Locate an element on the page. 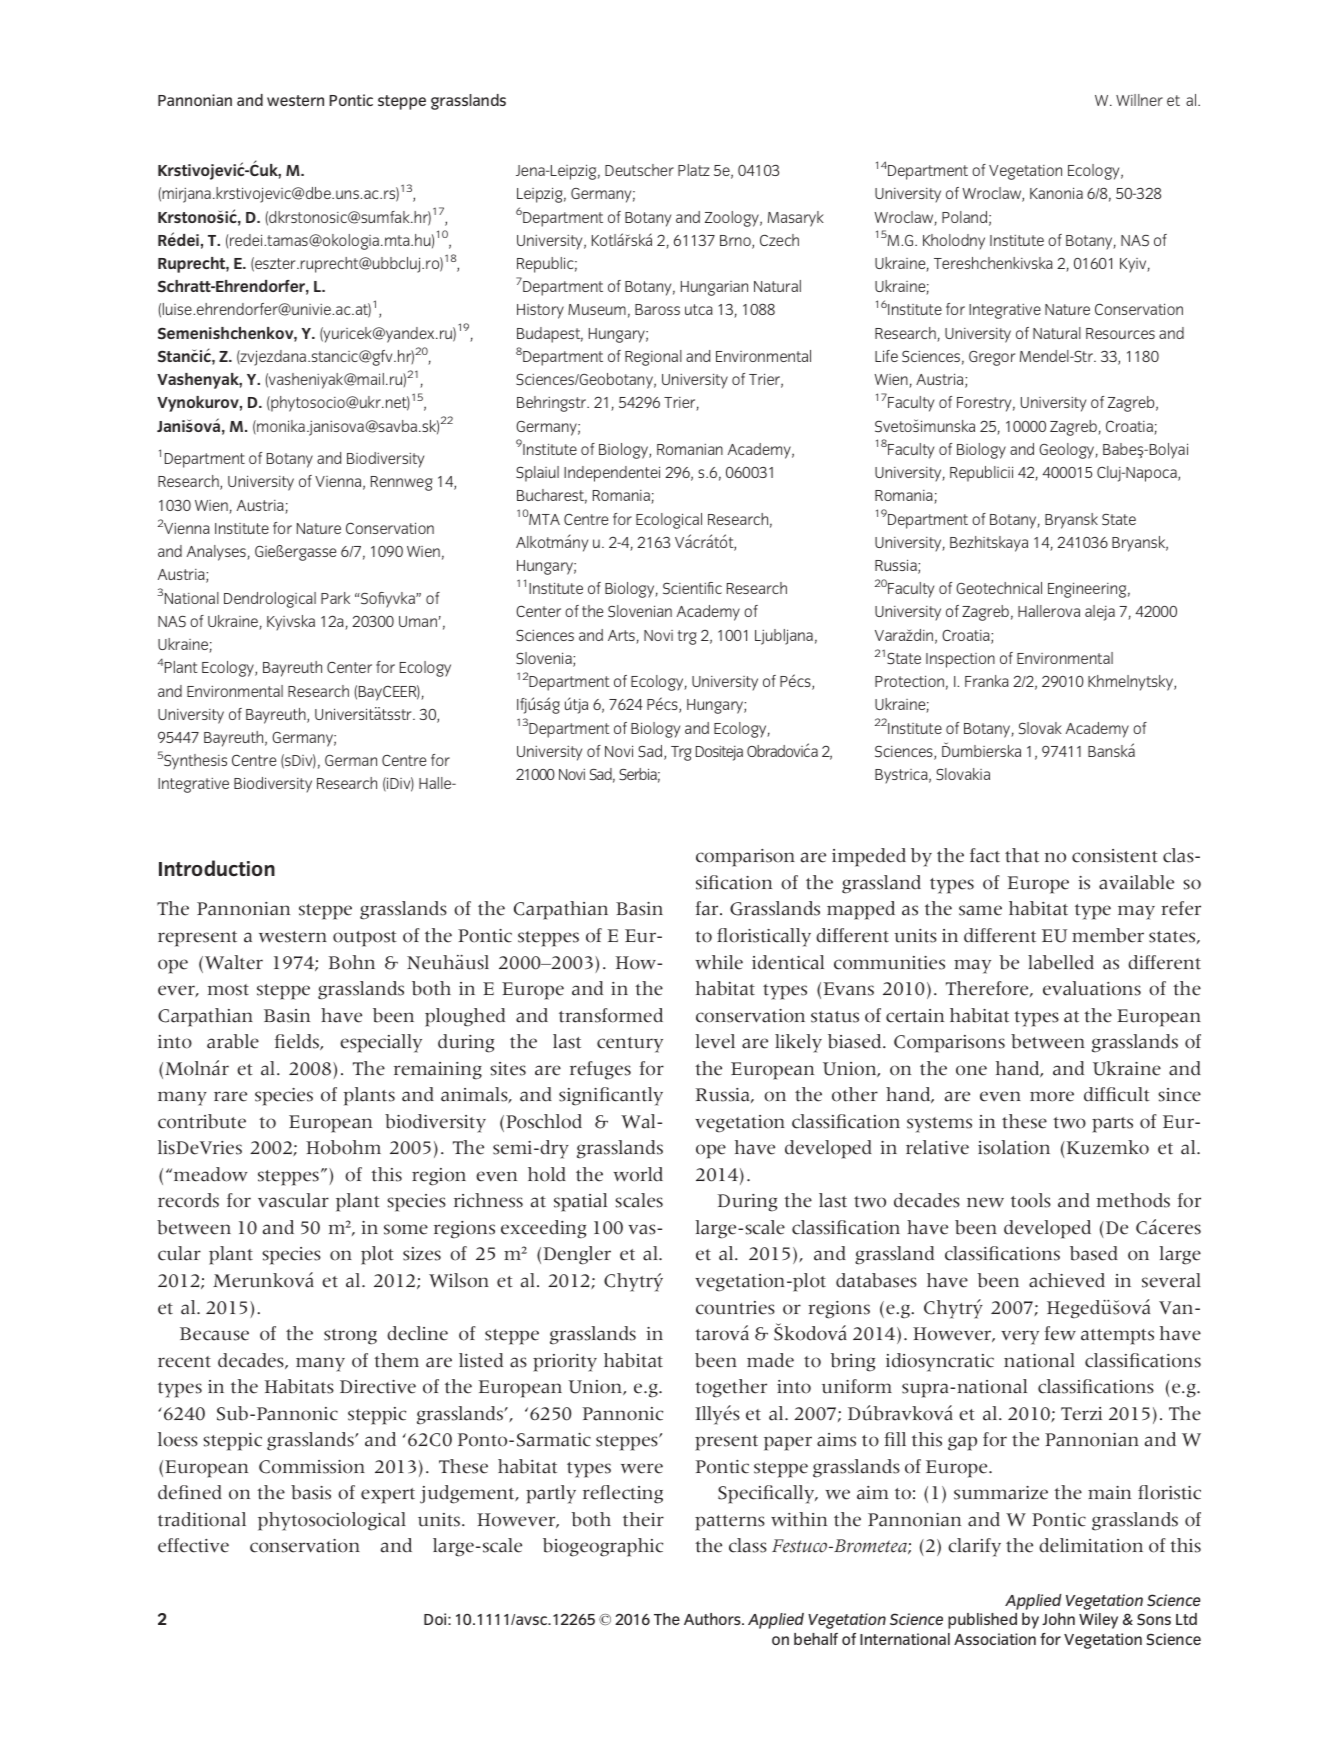  History is located at coordinates (540, 311).
